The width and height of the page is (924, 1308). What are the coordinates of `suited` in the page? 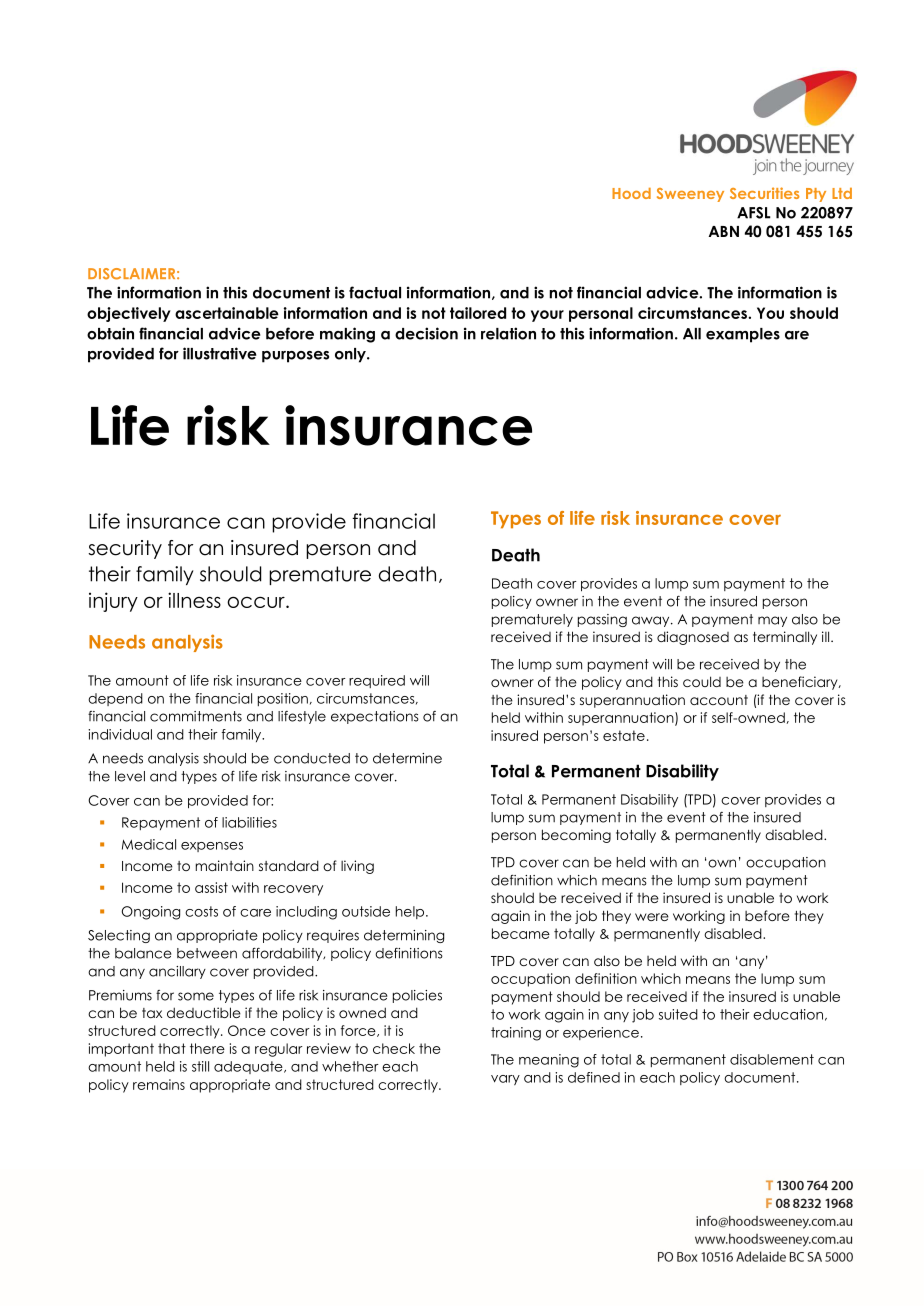 It's located at (678, 1014).
